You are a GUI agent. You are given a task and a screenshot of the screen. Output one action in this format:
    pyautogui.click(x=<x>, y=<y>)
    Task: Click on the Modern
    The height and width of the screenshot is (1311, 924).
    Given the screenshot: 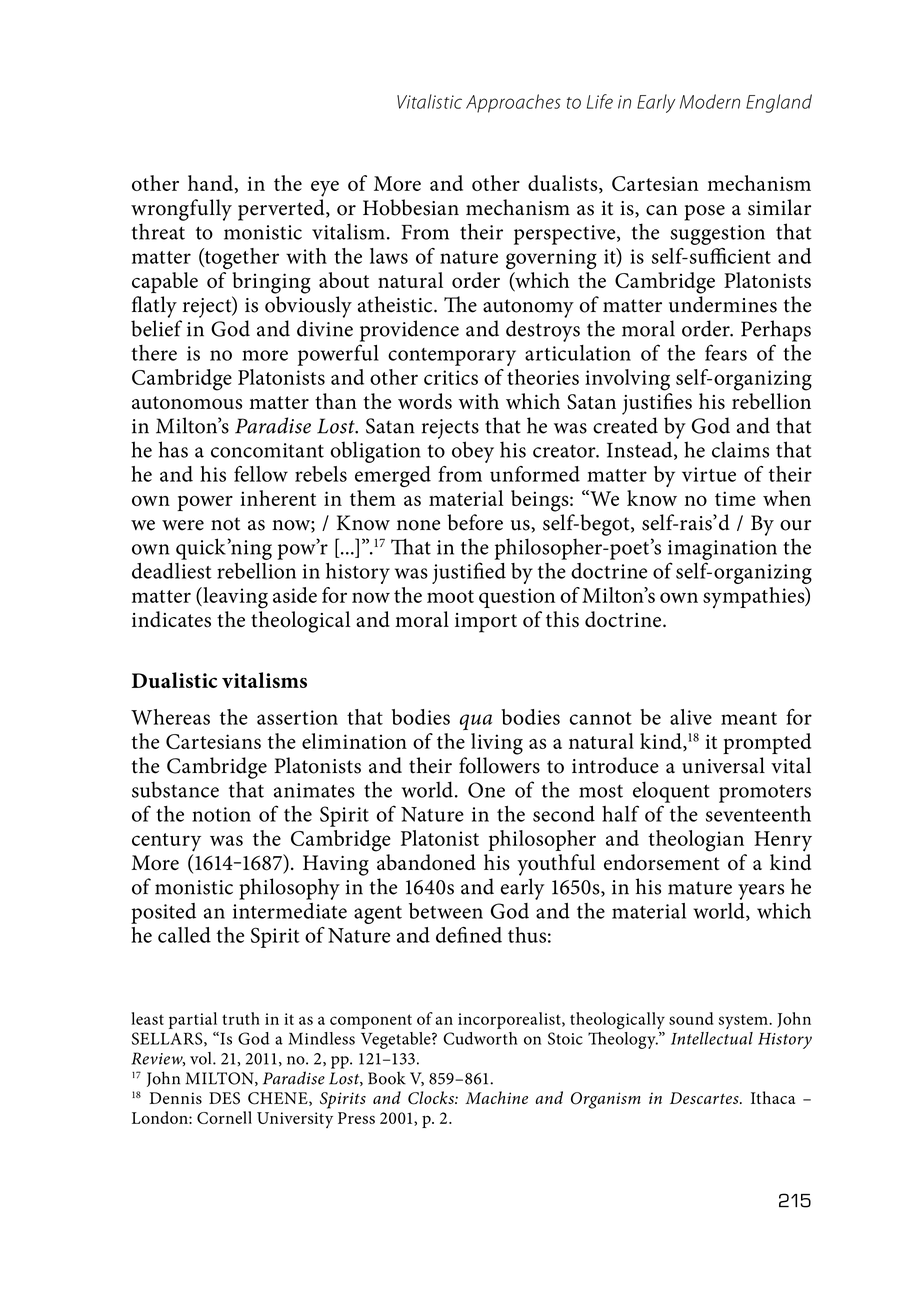 What is the action you would take?
    pyautogui.click(x=710, y=101)
